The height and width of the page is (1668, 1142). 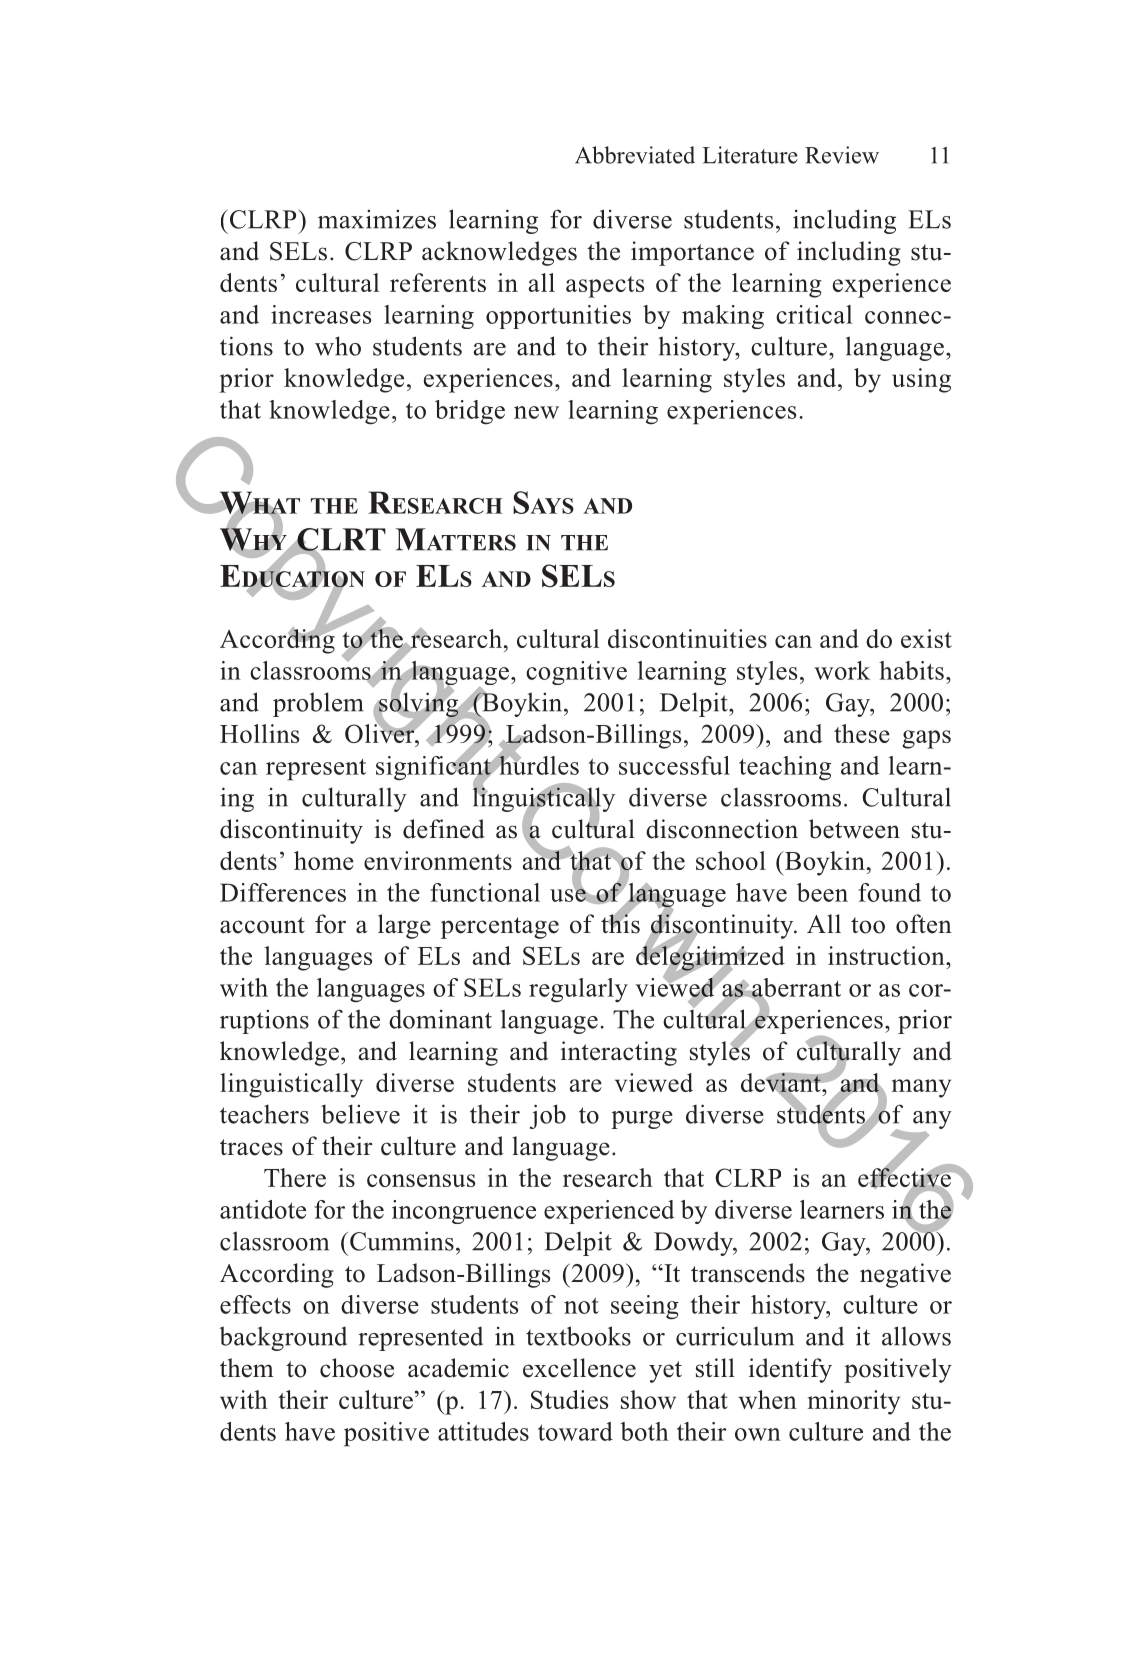 What do you see at coordinates (921, 380) in the page?
I see `using` at bounding box center [921, 380].
